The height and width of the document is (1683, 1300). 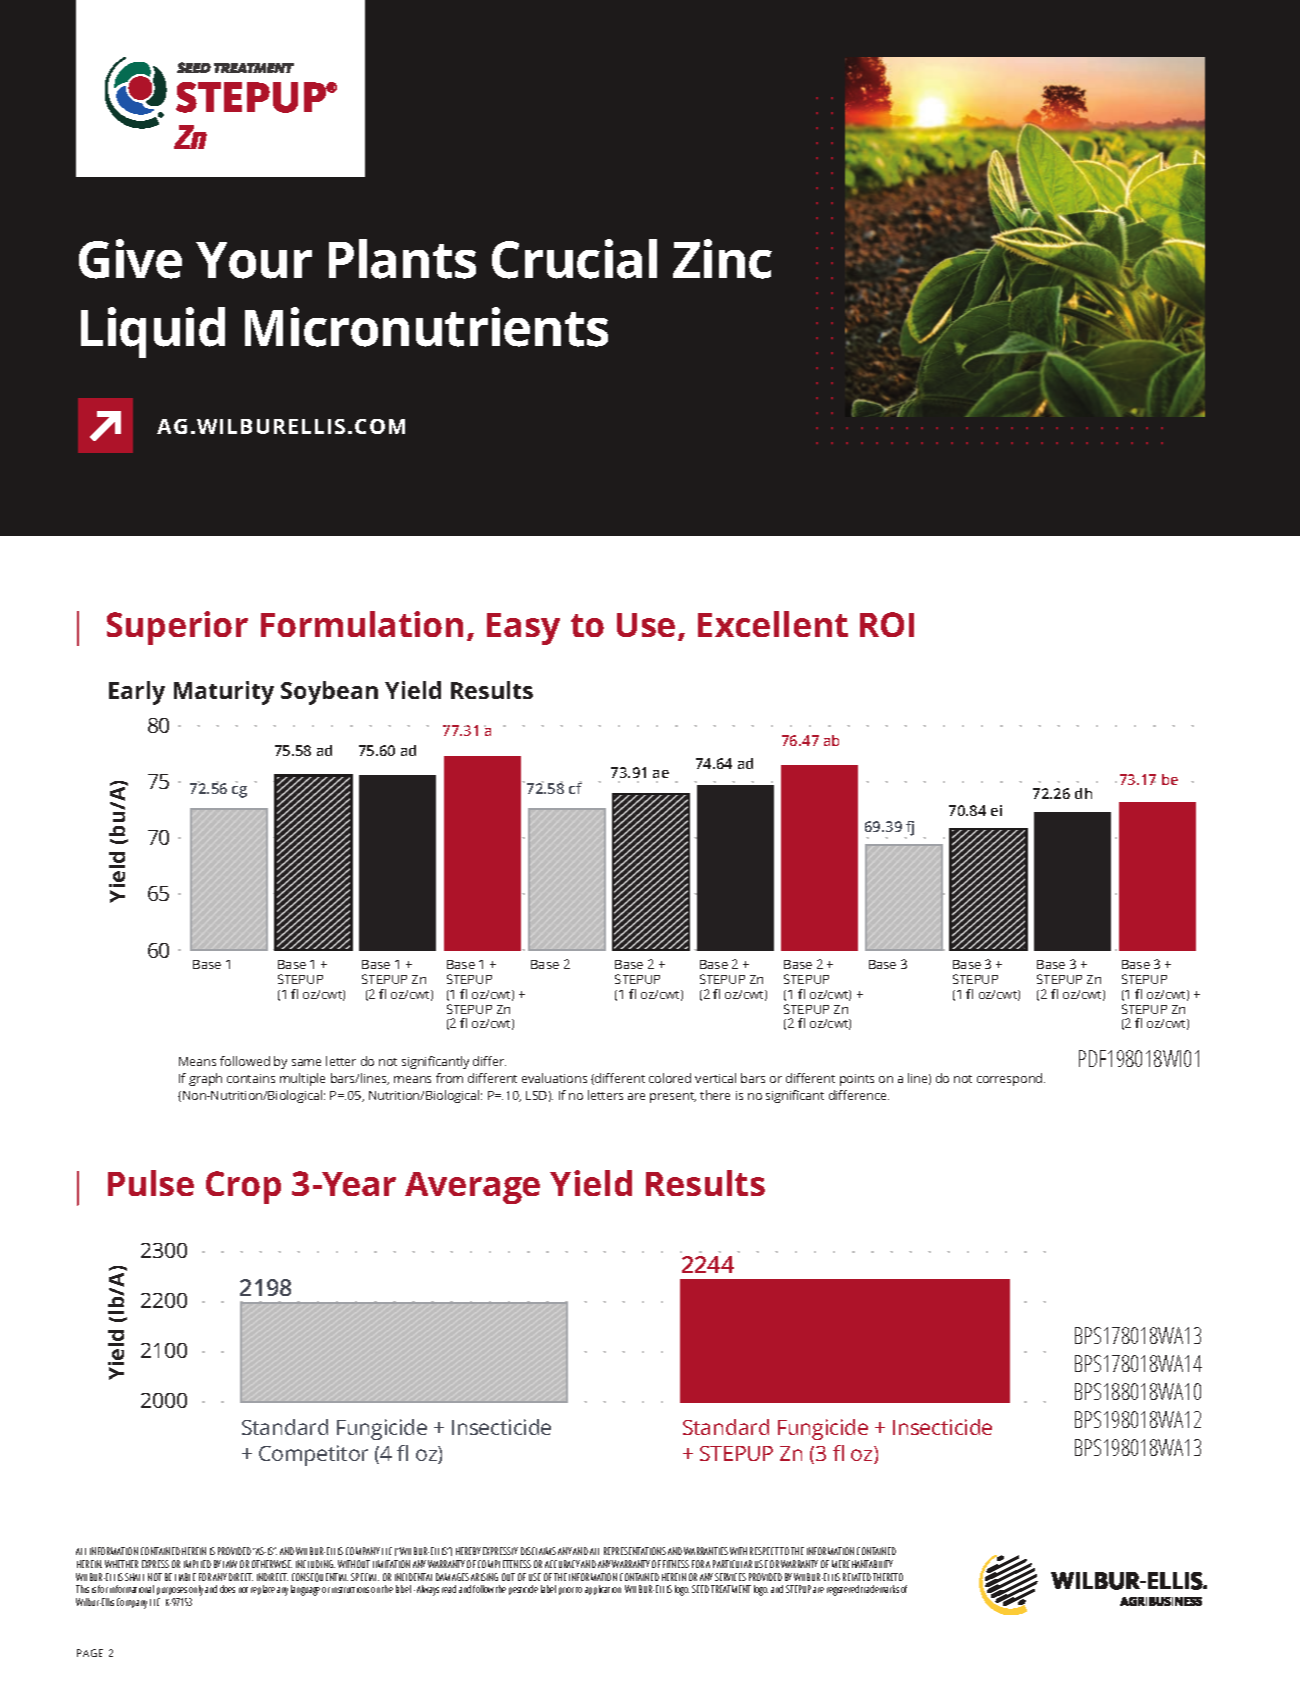 I want to click on Easy, so click(x=523, y=629).
